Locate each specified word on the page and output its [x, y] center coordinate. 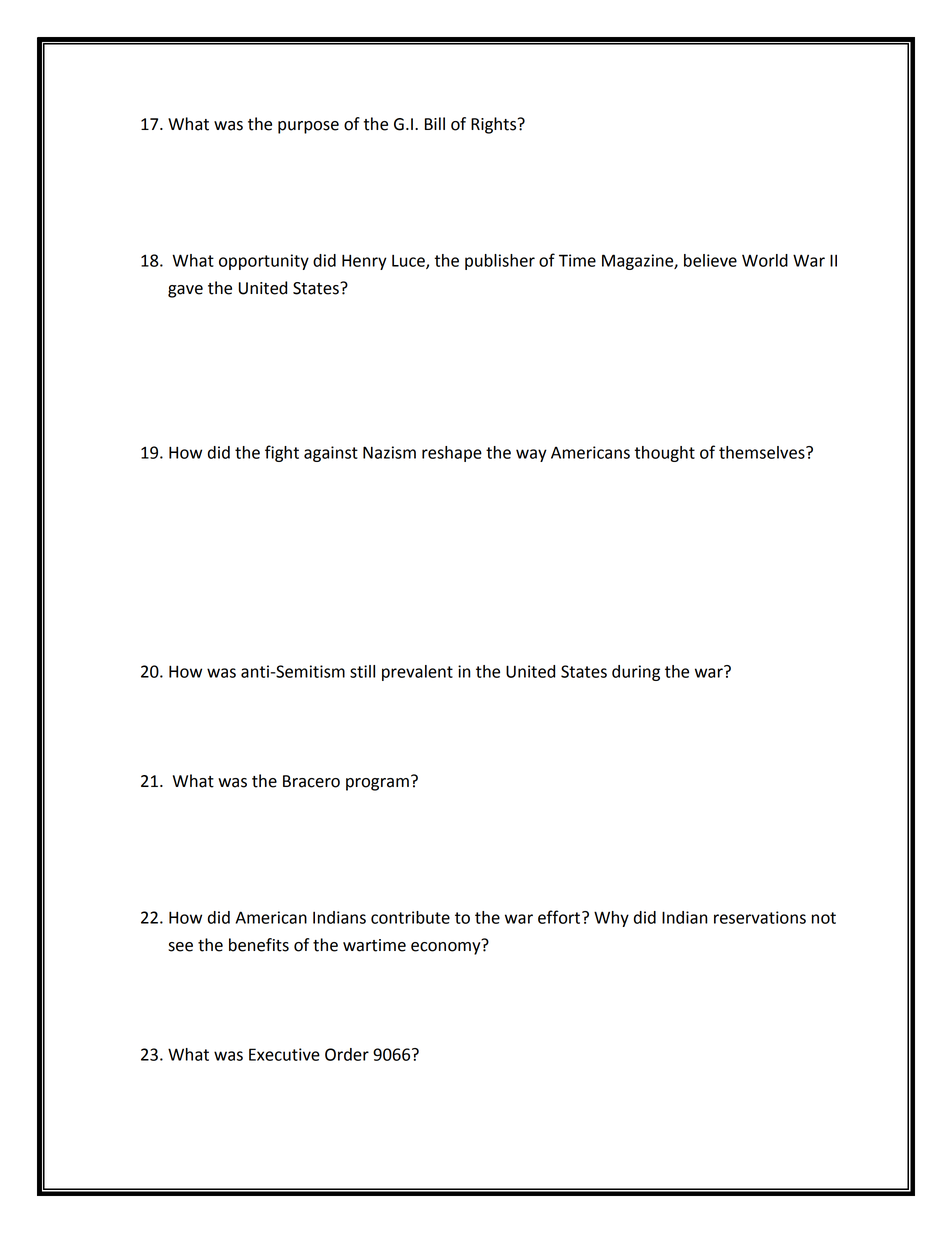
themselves [763, 452]
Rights [495, 125]
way [531, 455]
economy [447, 947]
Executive [284, 1054]
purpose [308, 127]
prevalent [417, 673]
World [765, 260]
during [636, 673]
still [362, 671]
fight [282, 453]
